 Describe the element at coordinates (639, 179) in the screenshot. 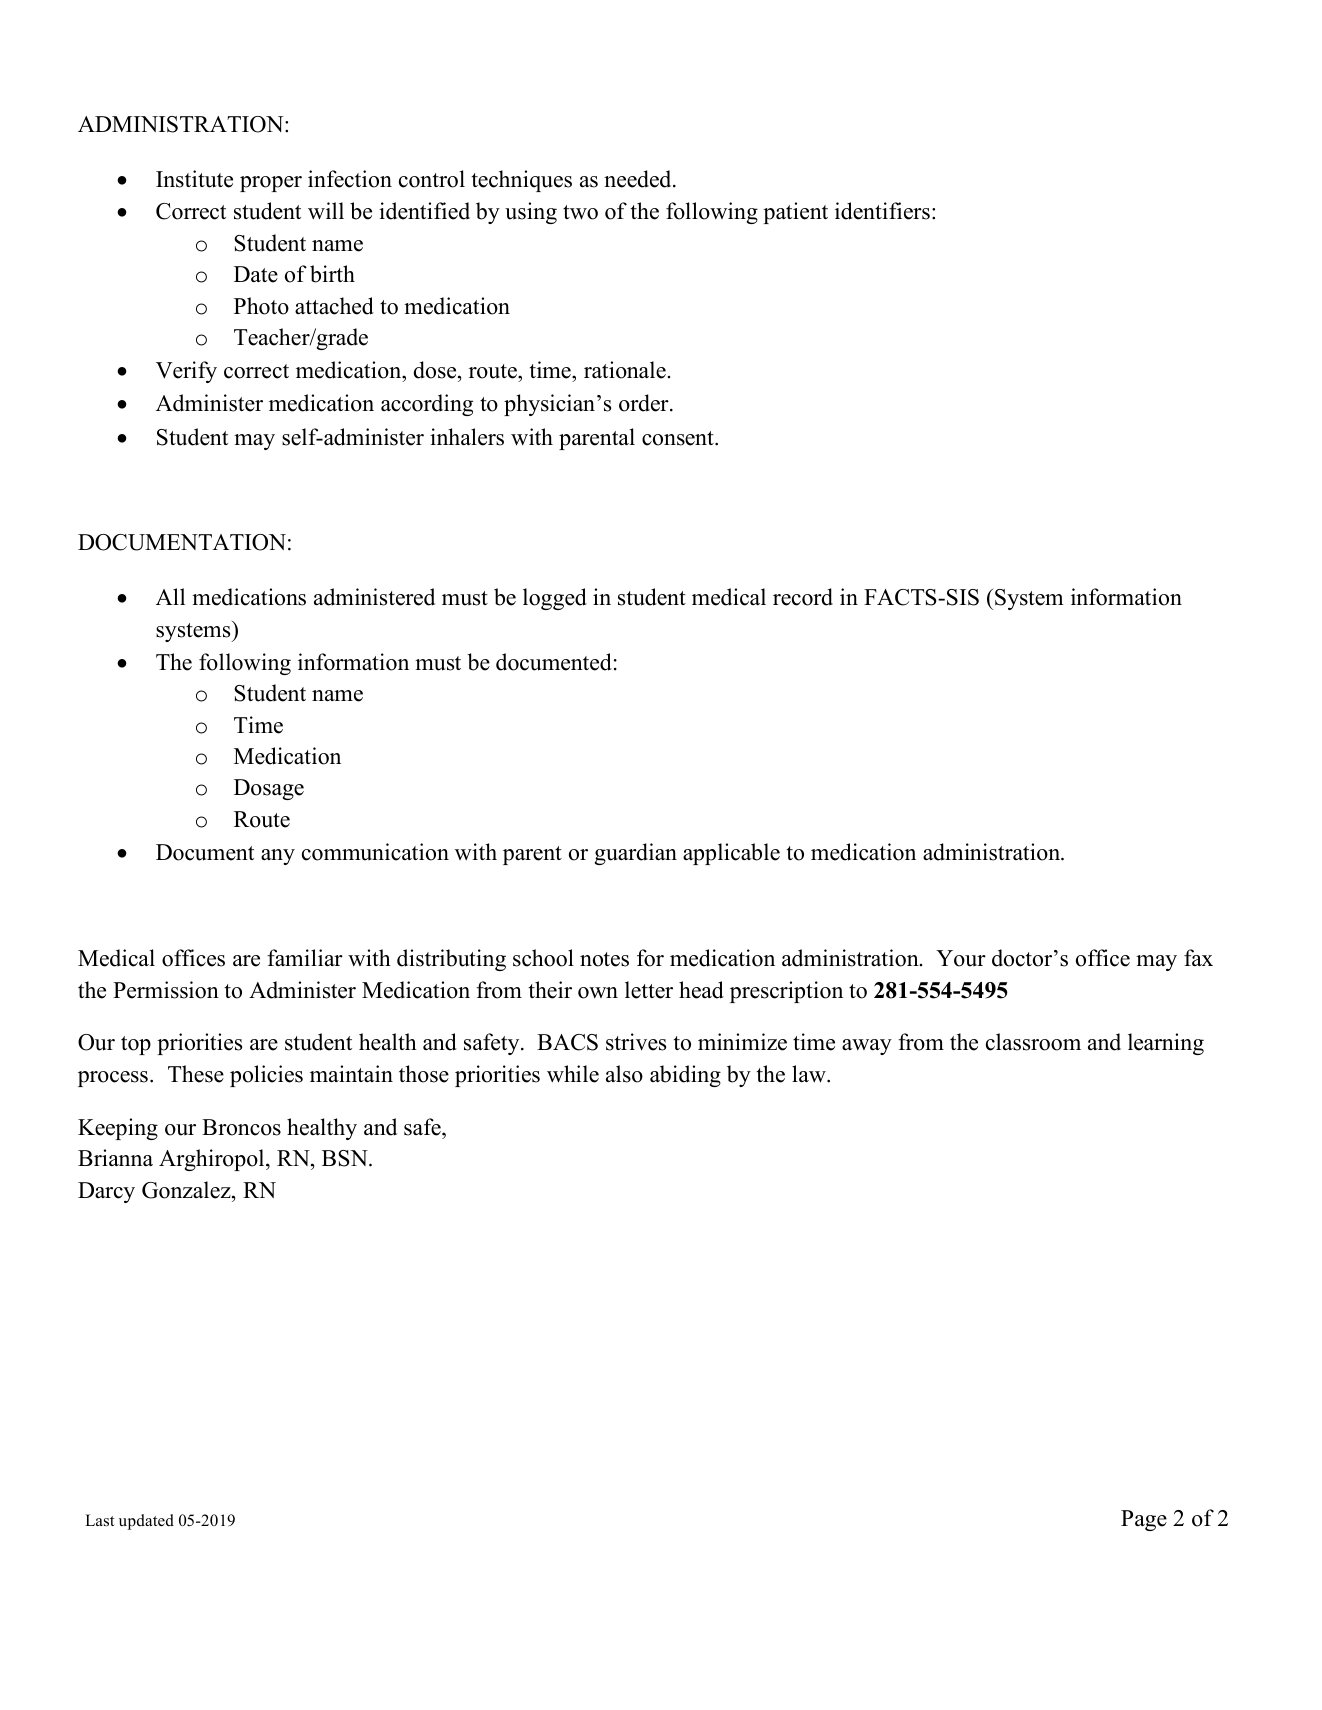

I see `needed` at that location.
